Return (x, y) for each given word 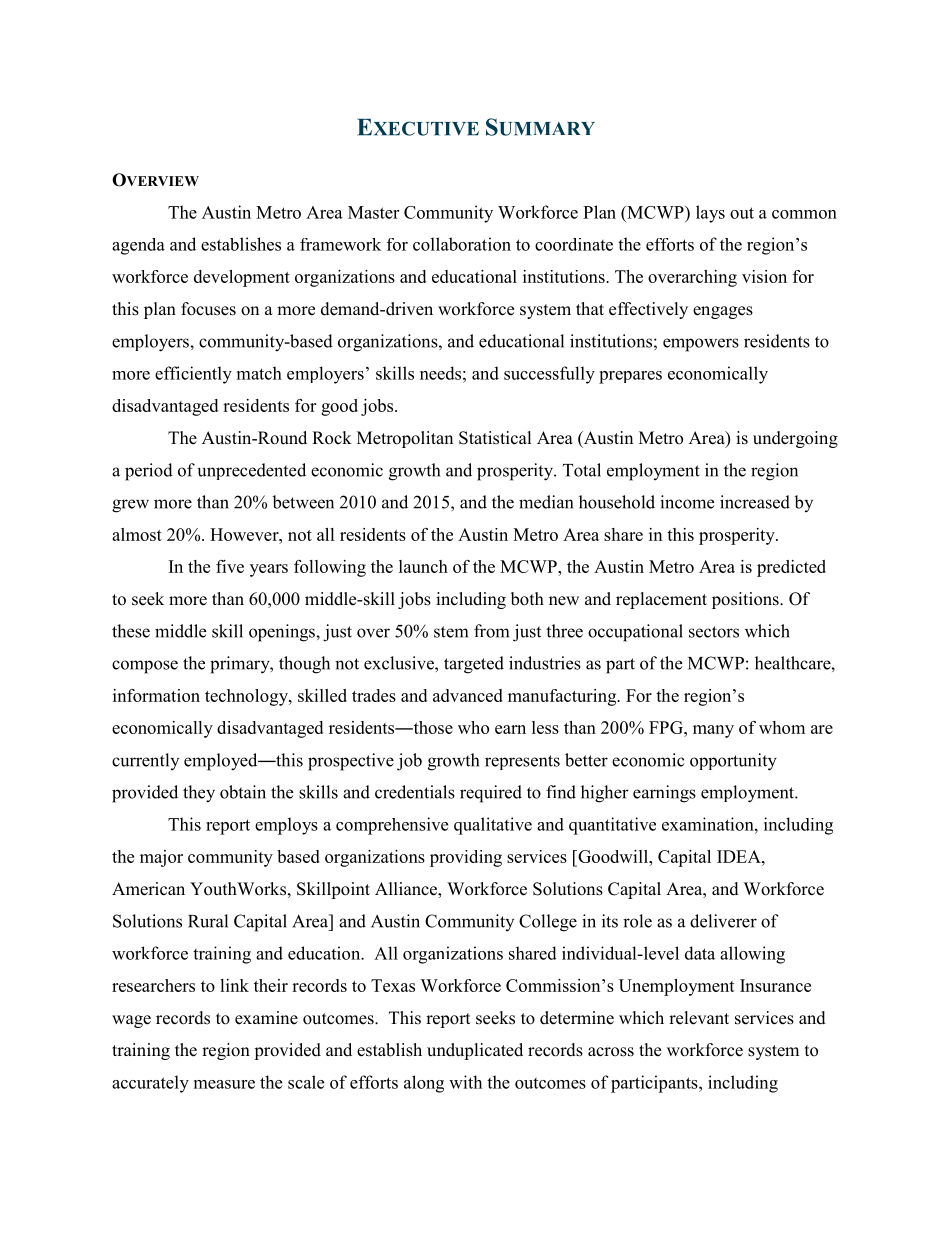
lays (710, 214)
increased (755, 502)
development (242, 278)
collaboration (462, 244)
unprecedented (252, 471)
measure (224, 1084)
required (491, 794)
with (465, 1082)
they (199, 794)
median (546, 502)
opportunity (733, 762)
